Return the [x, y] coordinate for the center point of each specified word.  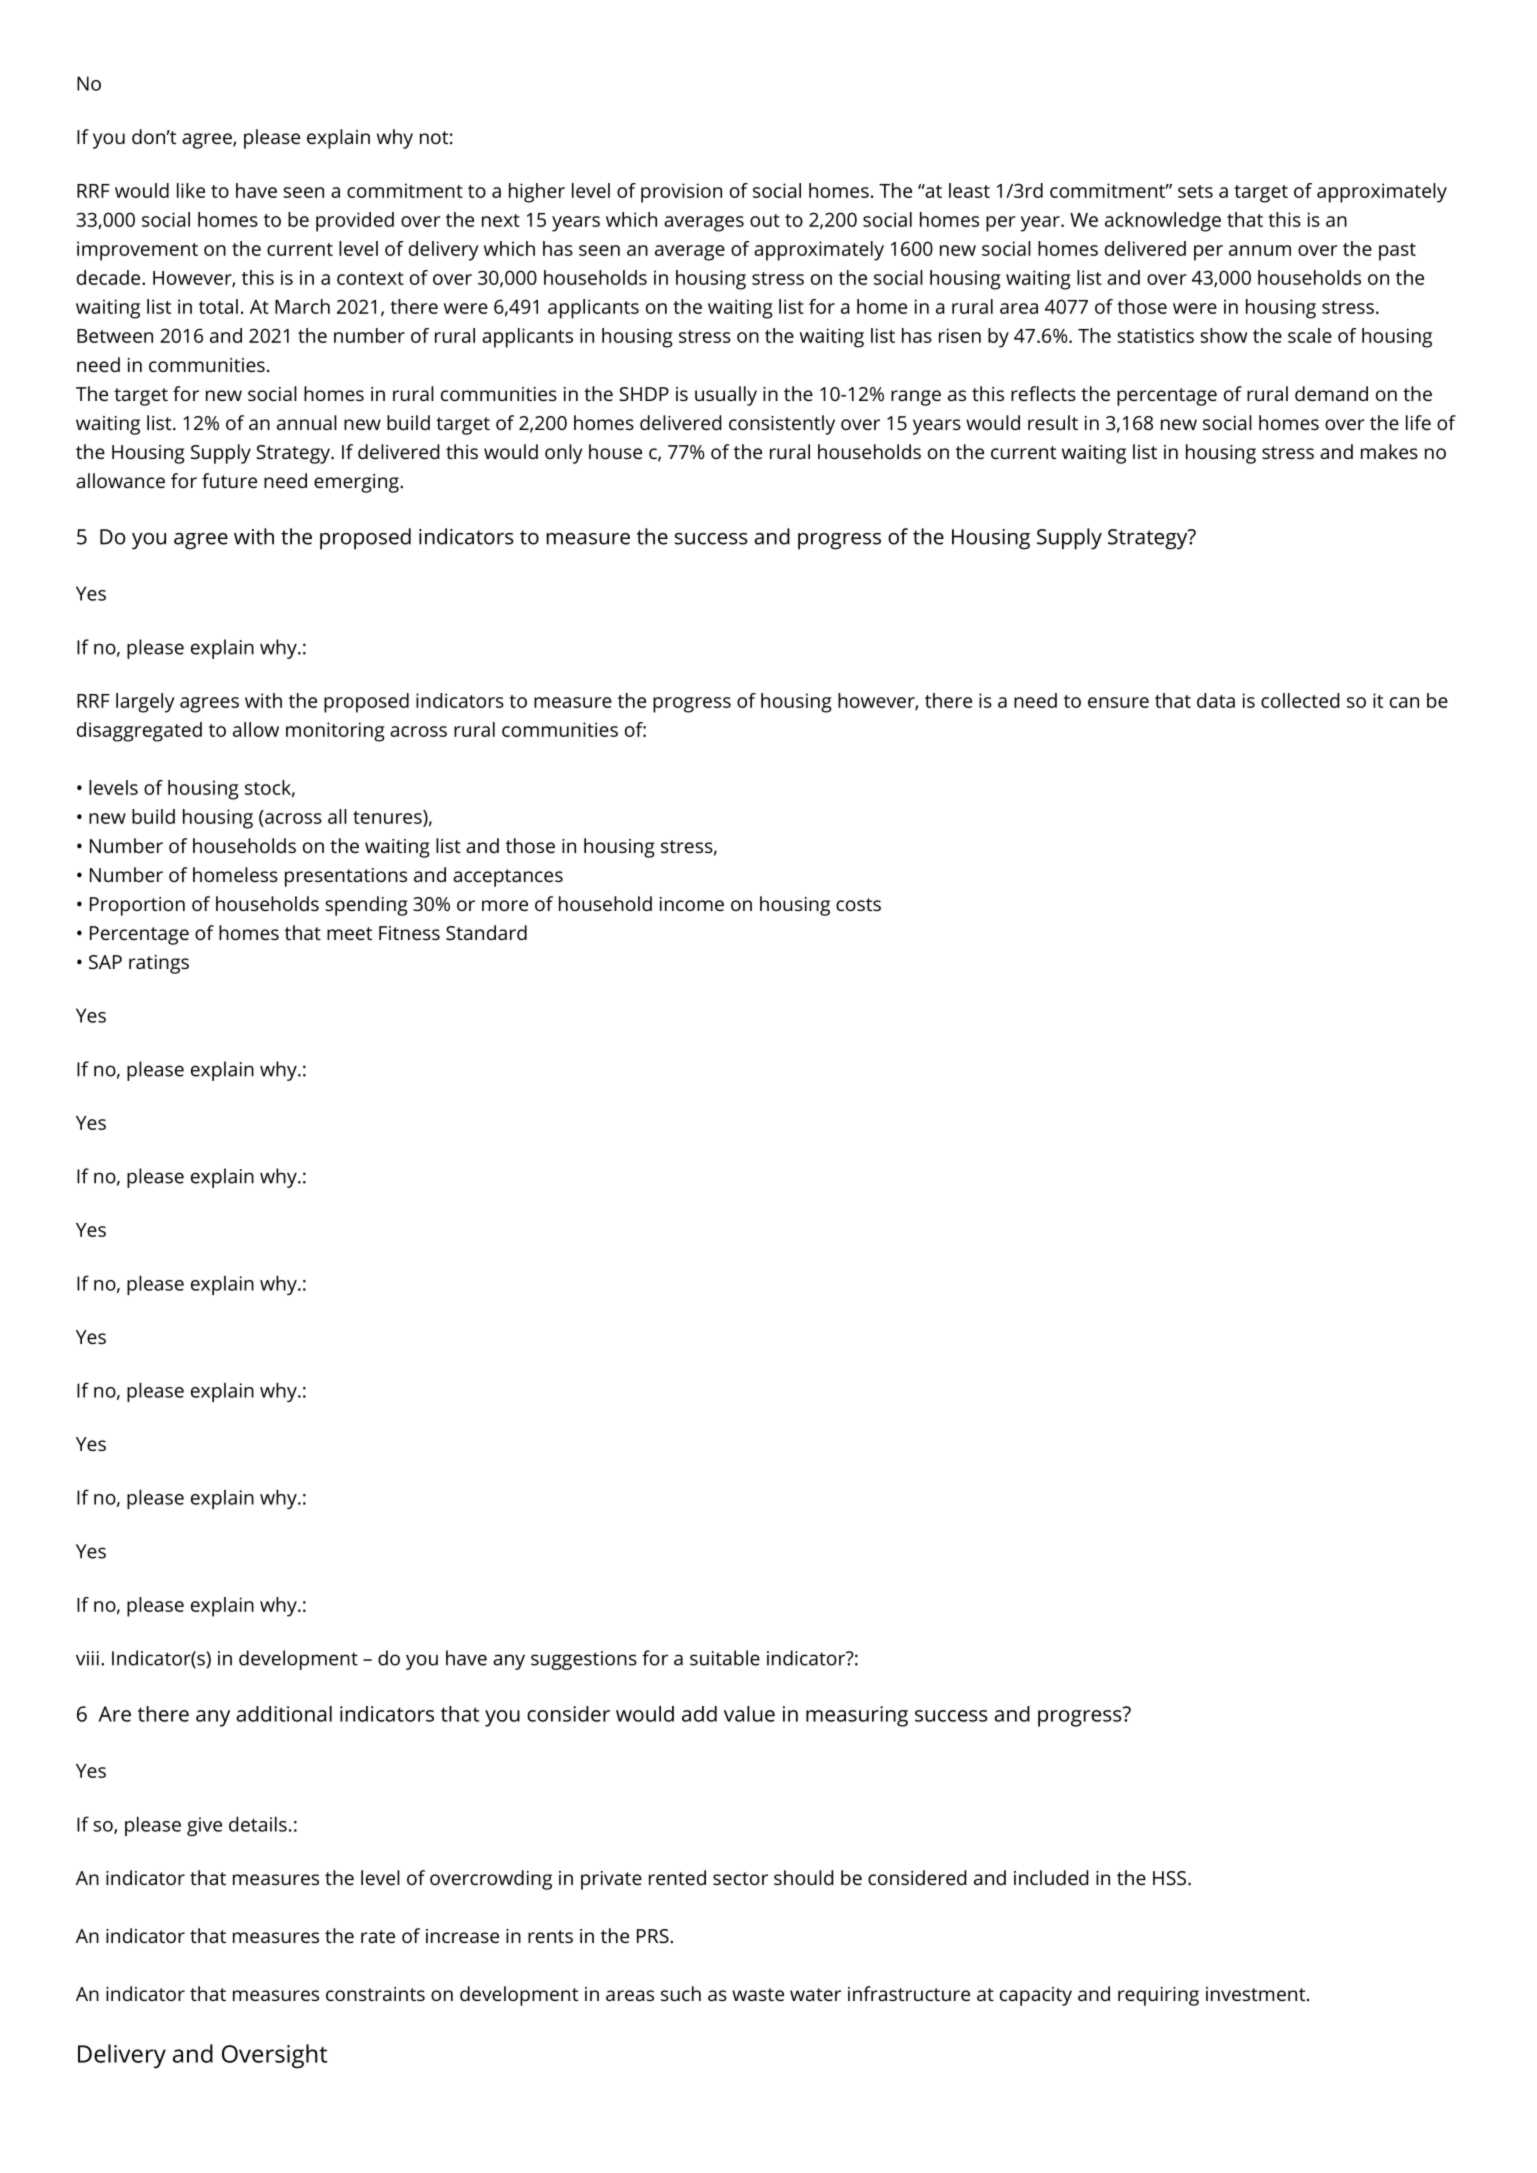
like [191, 190]
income [692, 904]
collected [1300, 700]
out [765, 220]
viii [87, 1658]
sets [1195, 191]
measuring [857, 1716]
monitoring [335, 732]
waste [758, 1994]
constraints [375, 1994]
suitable [725, 1658]
